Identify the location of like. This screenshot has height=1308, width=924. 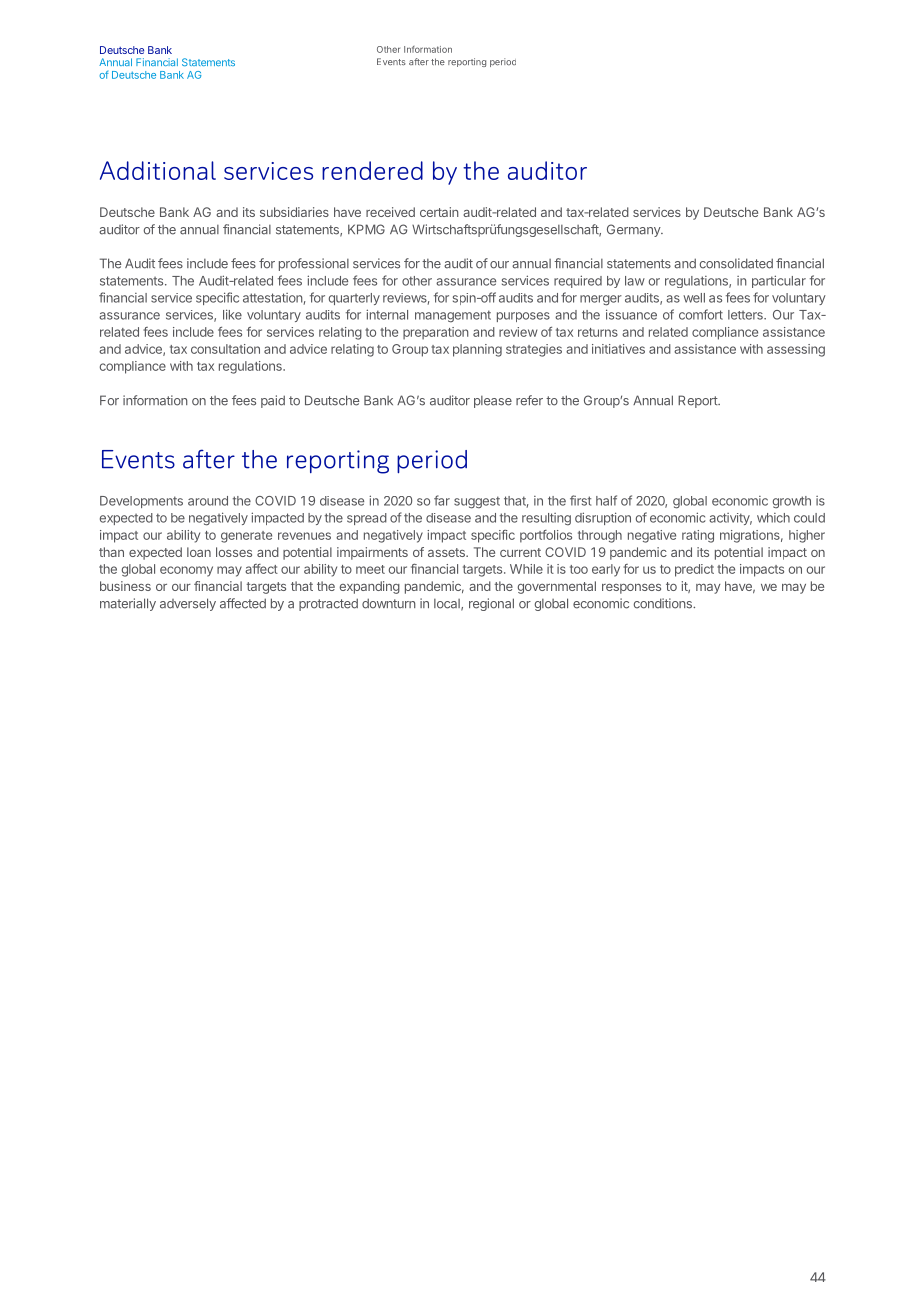
(232, 314).
